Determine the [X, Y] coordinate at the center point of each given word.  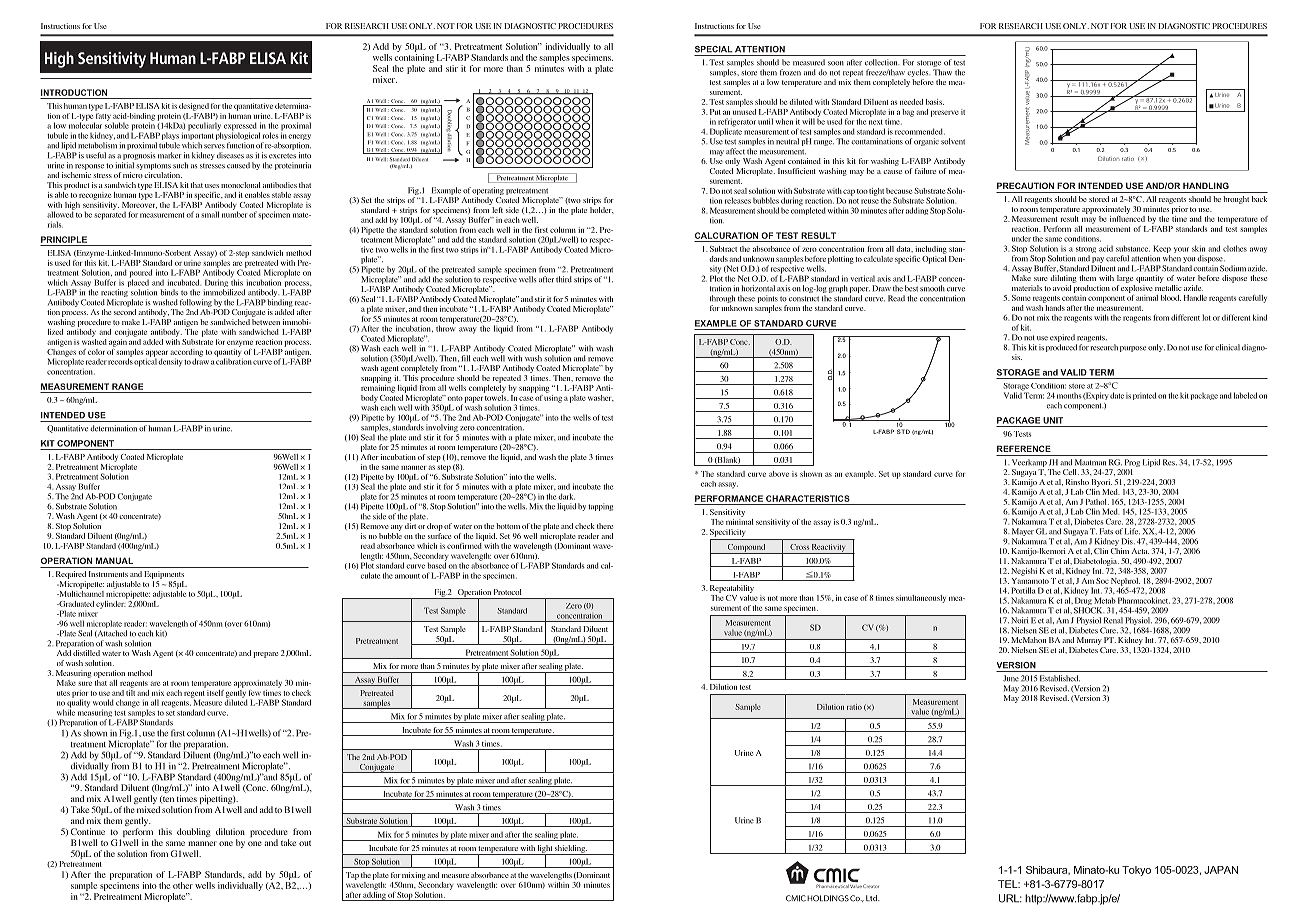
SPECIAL [714, 49]
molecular [85, 124]
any [397, 528]
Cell [1071, 472]
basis [935, 102]
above [779, 474]
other [183, 885]
